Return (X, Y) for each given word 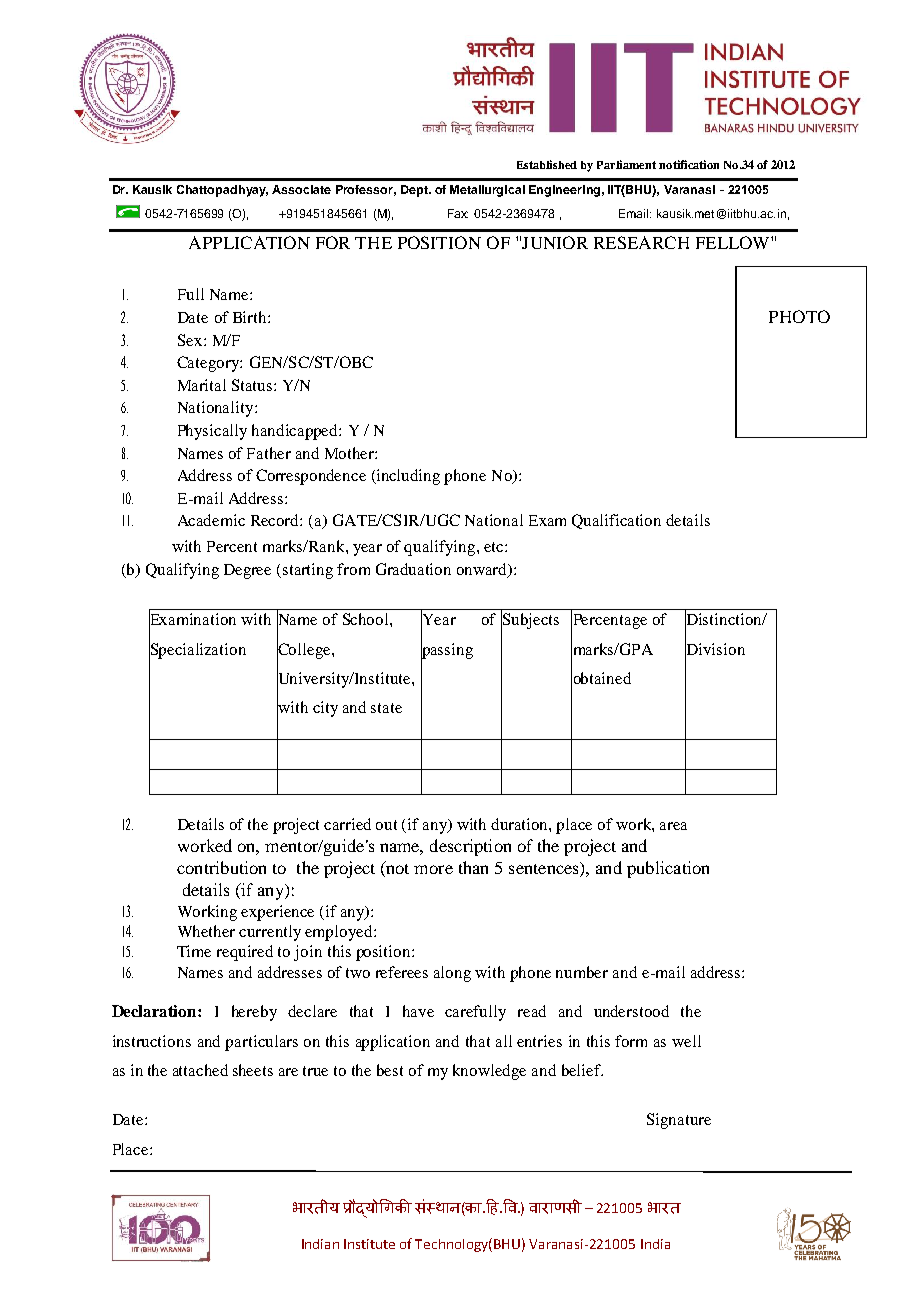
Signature (679, 1121)
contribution (221, 867)
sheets (253, 1070)
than (473, 867)
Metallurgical (487, 191)
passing (447, 650)
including (407, 477)
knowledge (489, 1072)
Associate (301, 189)
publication (668, 869)
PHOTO (799, 316)
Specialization (197, 650)
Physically (212, 432)
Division (715, 648)
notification (689, 164)
